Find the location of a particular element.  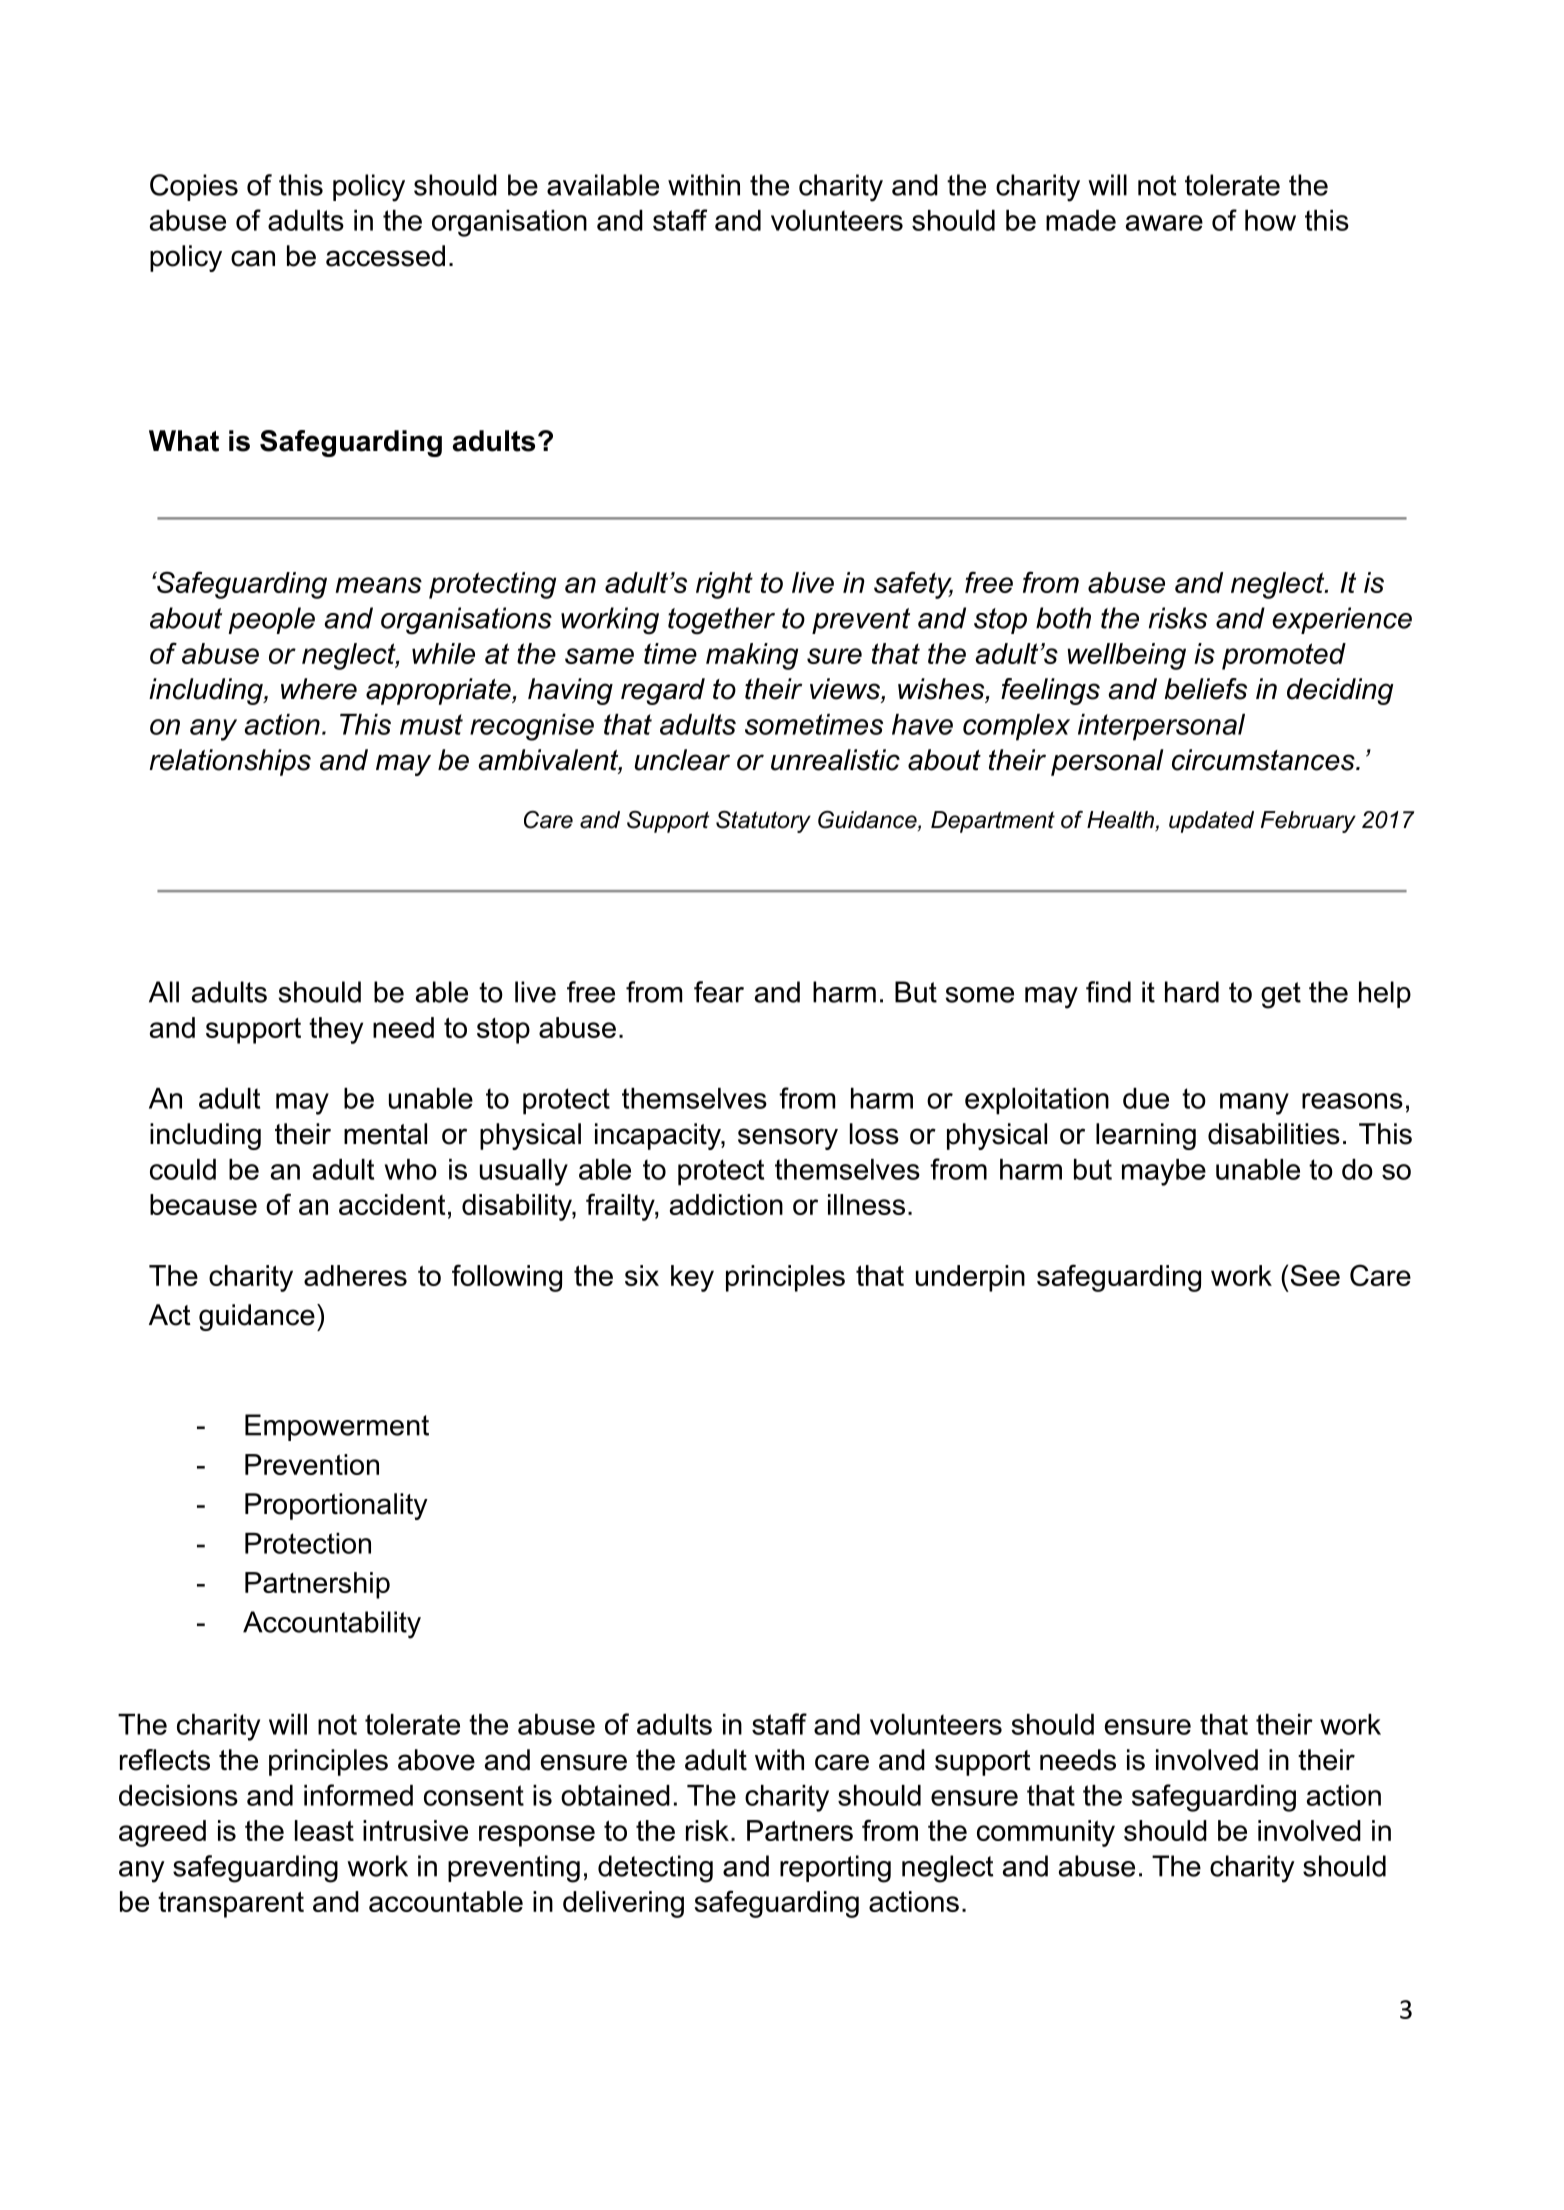

least is located at coordinates (324, 1830).
